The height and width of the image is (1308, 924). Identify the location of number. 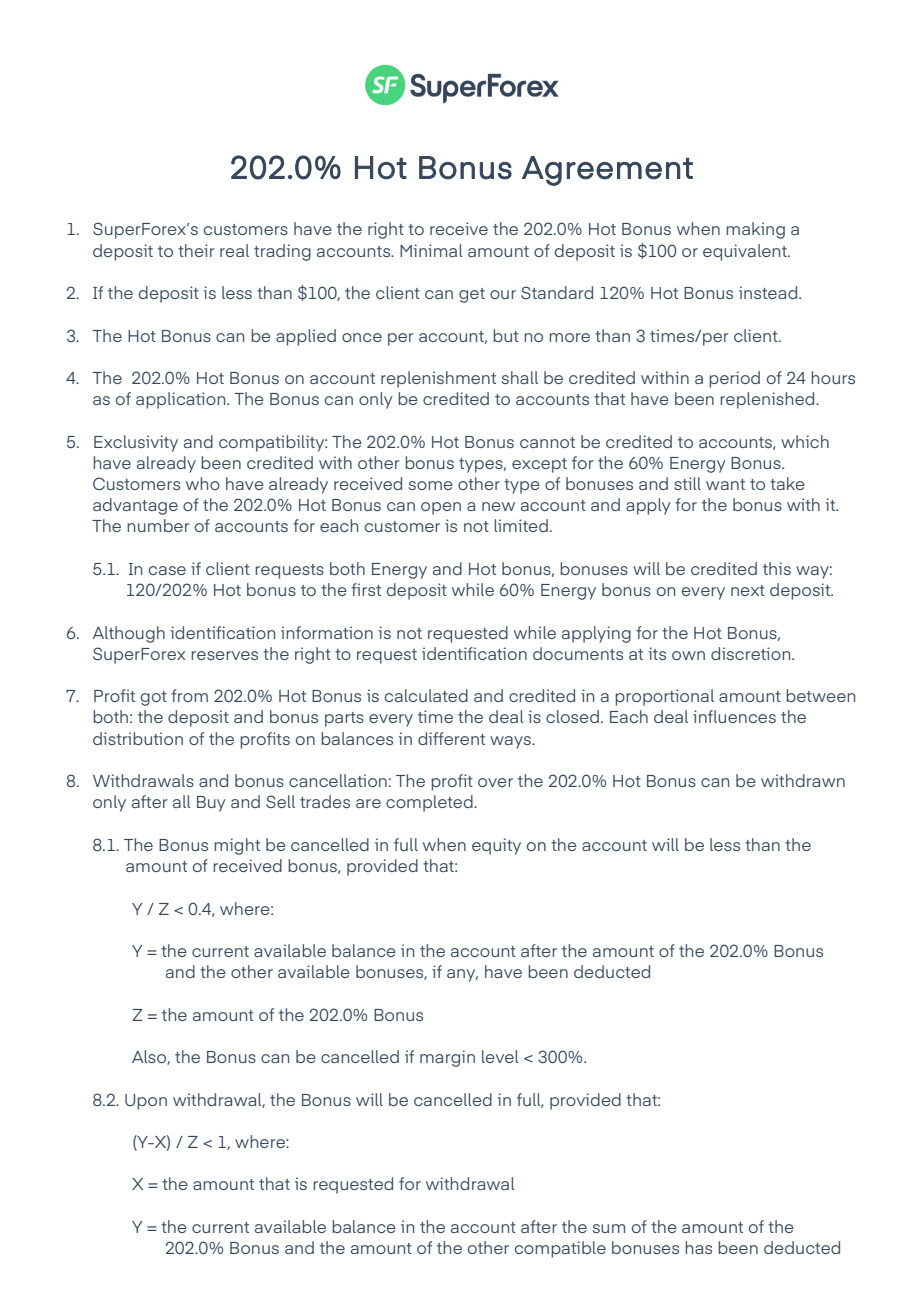
(158, 525).
